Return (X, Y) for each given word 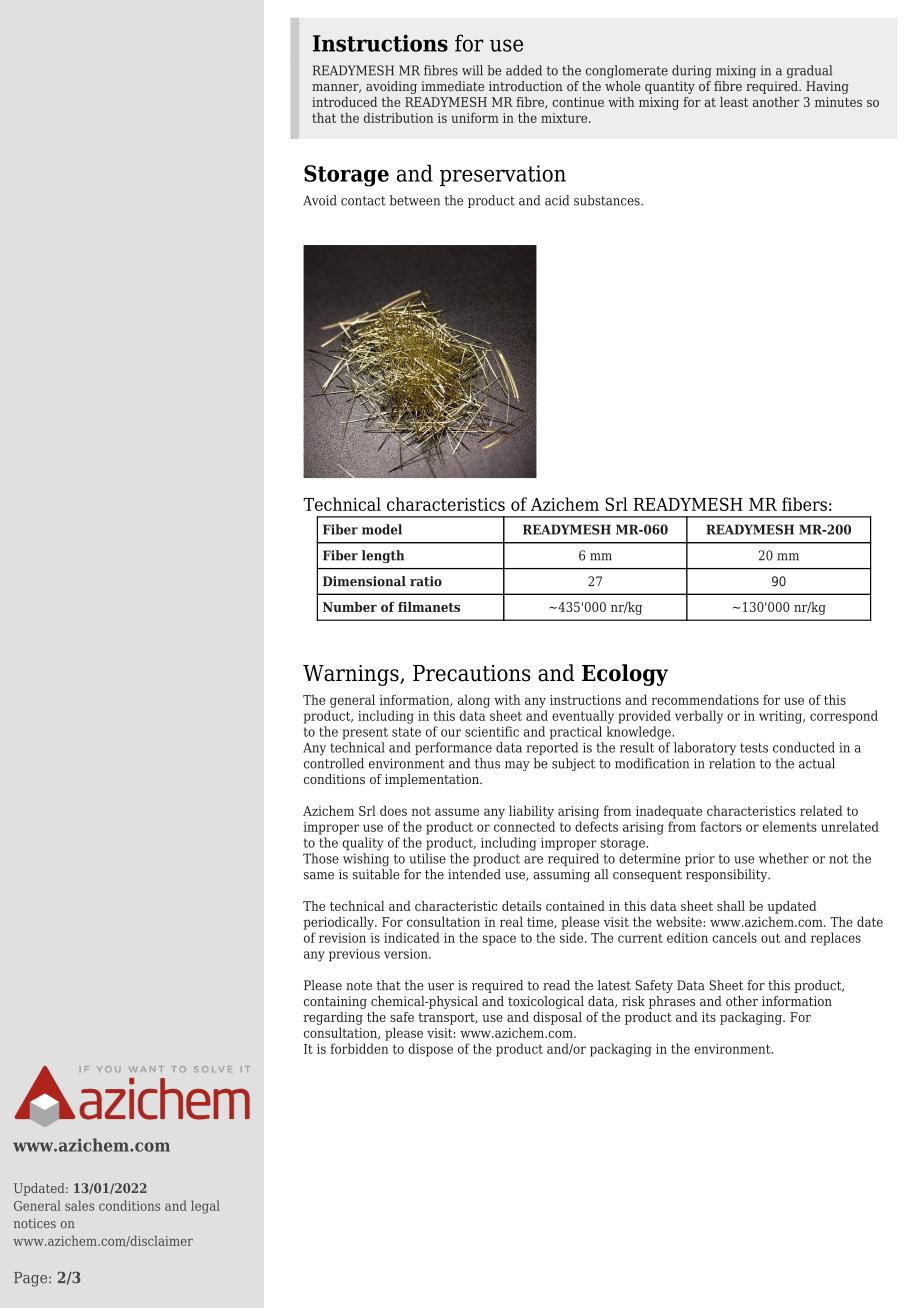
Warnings (352, 675)
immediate (452, 86)
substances (608, 200)
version (407, 954)
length (383, 556)
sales (79, 1205)
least (734, 102)
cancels (734, 937)
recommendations (705, 699)
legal (205, 1207)
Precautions (472, 673)
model (382, 529)
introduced (344, 102)
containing (335, 1002)
